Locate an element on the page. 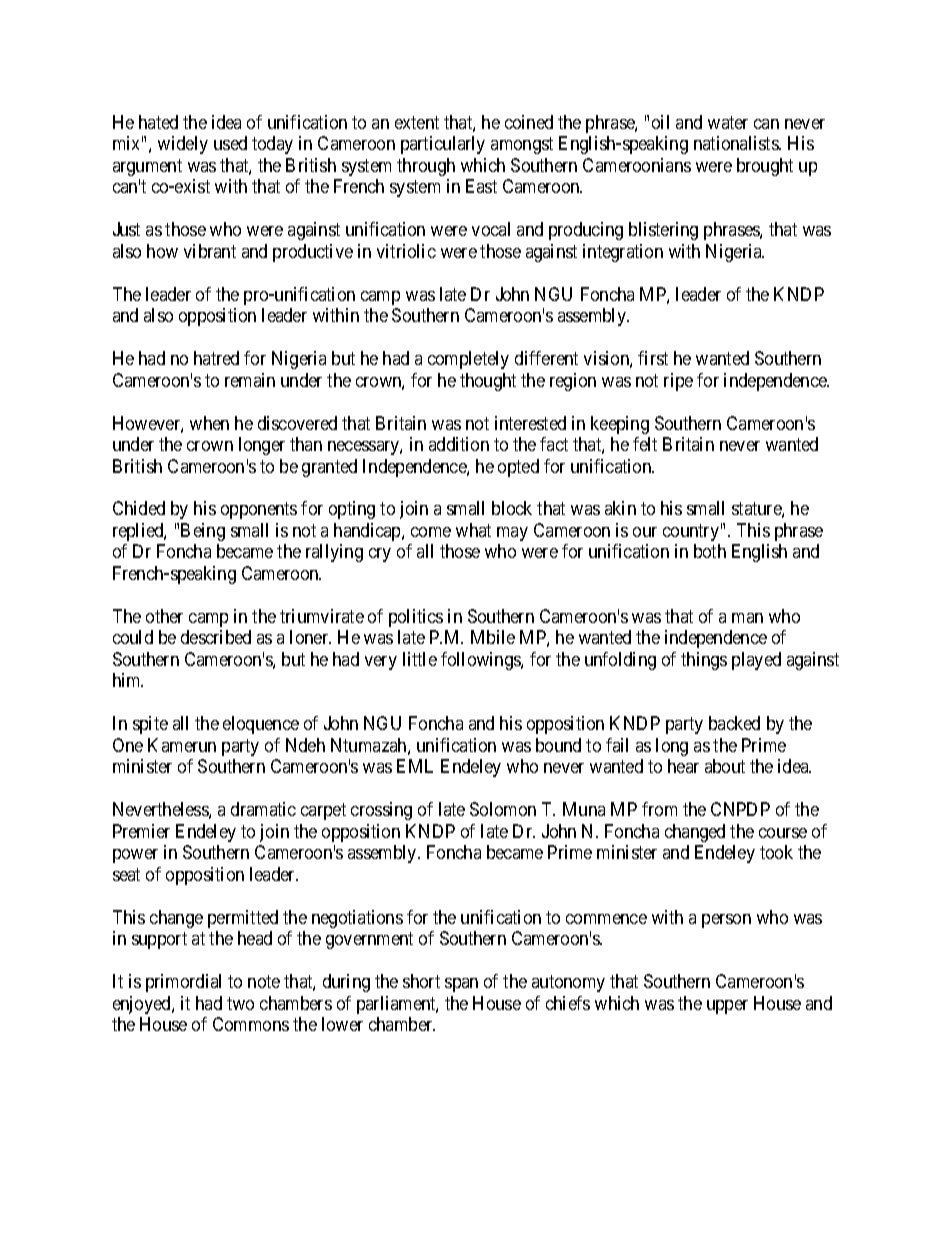  span is located at coordinates (461, 985).
